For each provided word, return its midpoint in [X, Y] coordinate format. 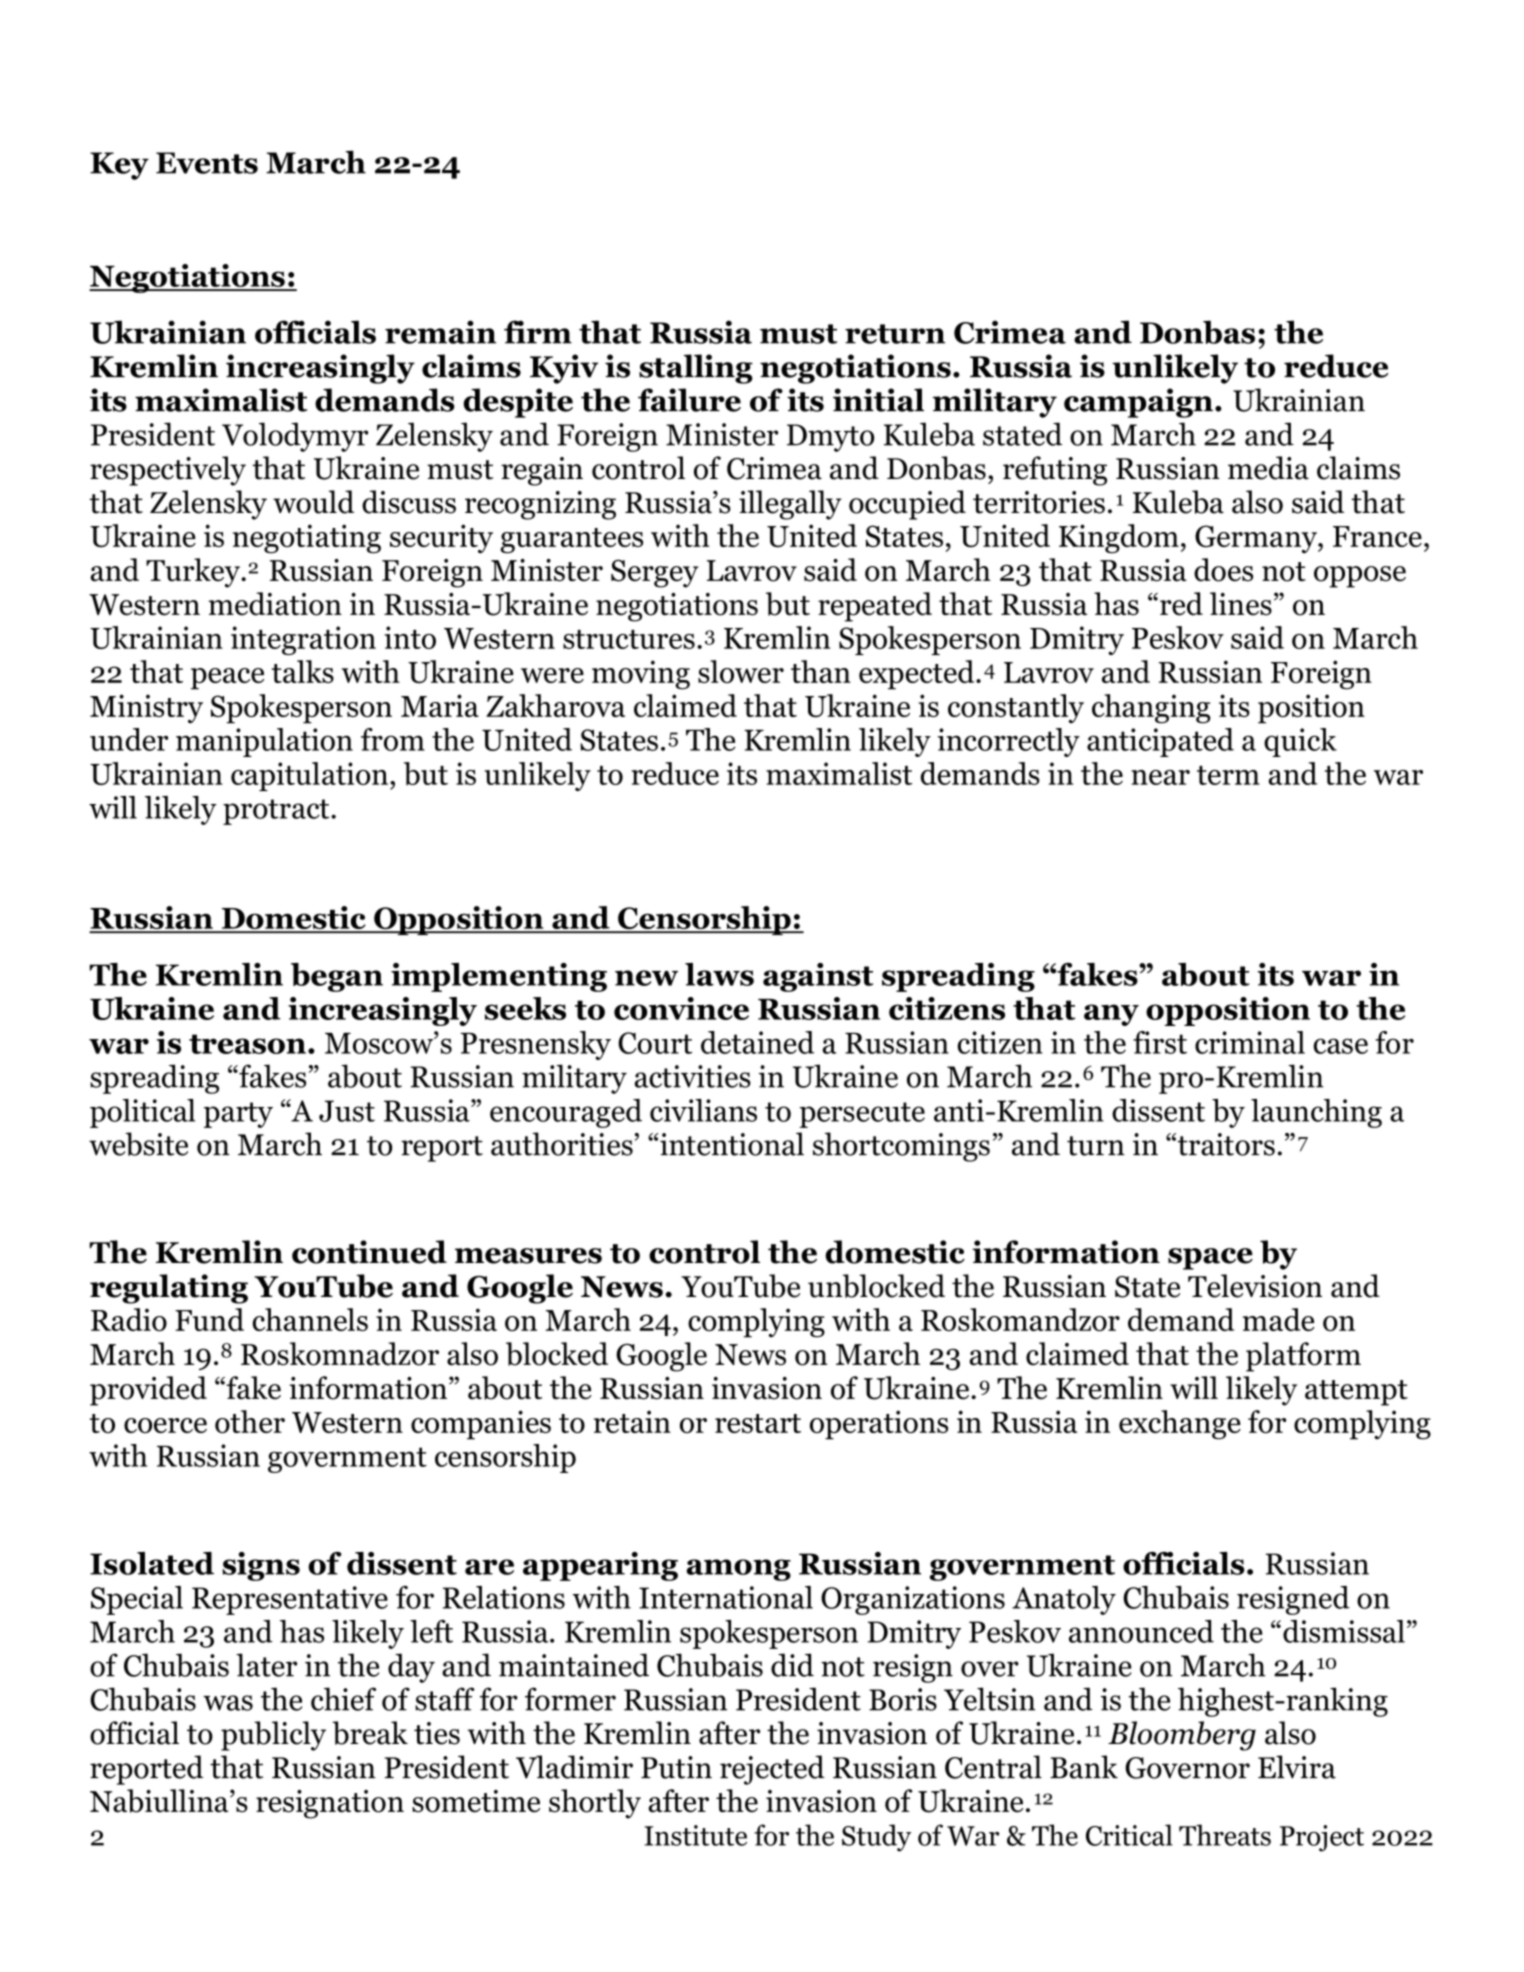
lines [1241, 604]
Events [207, 163]
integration [303, 640]
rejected [772, 1770]
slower [741, 671]
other [250, 1421]
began [337, 977]
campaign [1138, 403]
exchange [1180, 1425]
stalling [696, 369]
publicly [273, 1736]
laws [719, 974]
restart [758, 1423]
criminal [1250, 1042]
